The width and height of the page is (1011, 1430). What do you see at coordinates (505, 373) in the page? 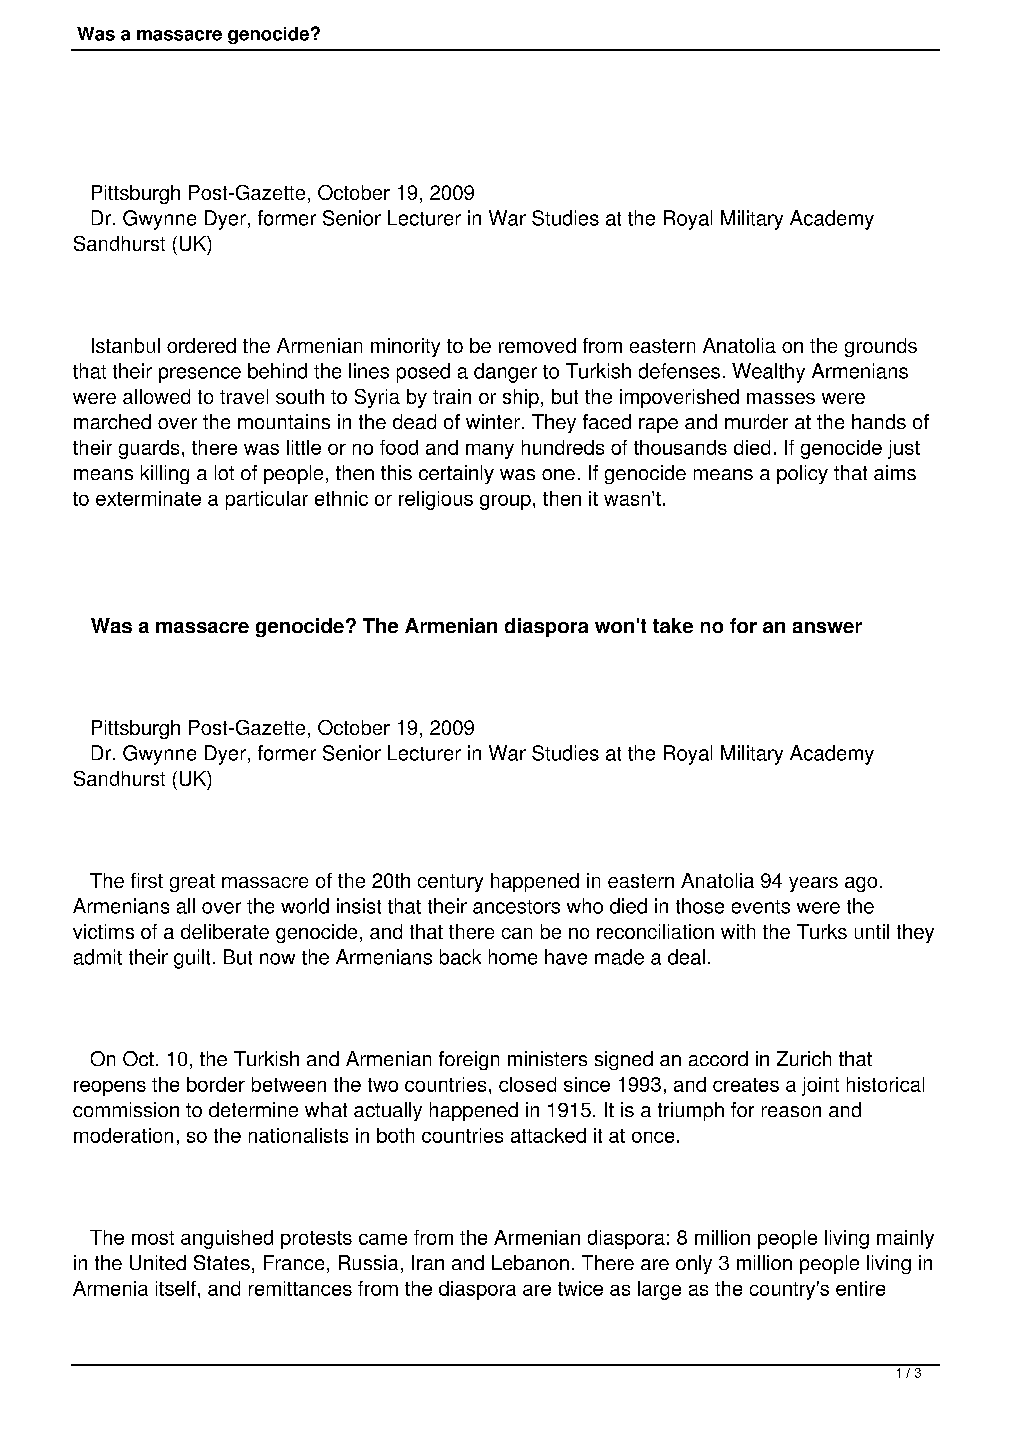
I see `danger` at bounding box center [505, 373].
